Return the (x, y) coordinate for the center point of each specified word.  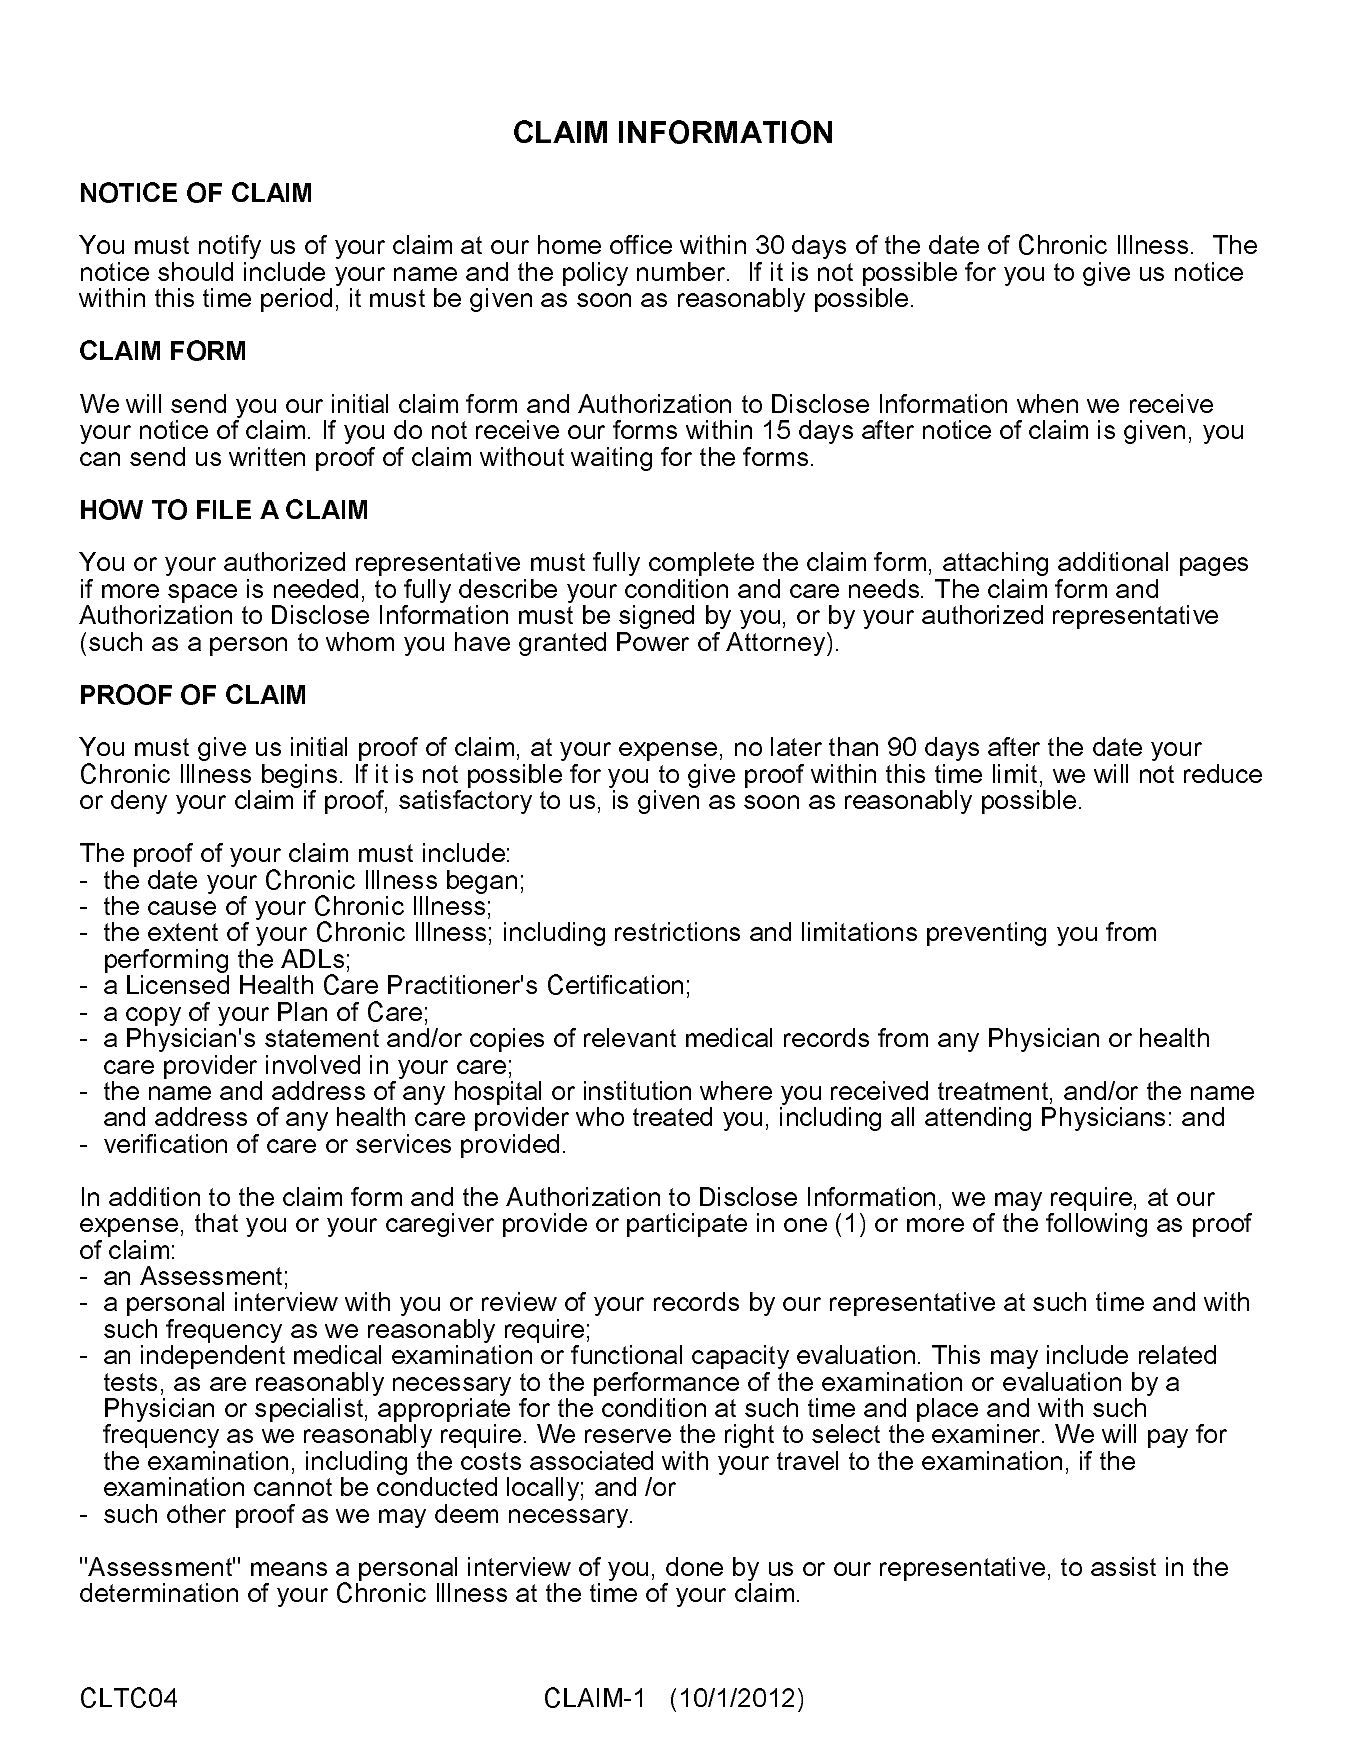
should (195, 271)
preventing (986, 934)
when (1047, 403)
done (694, 1566)
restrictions (677, 931)
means (289, 1569)
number (682, 271)
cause (182, 908)
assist (1123, 1566)
